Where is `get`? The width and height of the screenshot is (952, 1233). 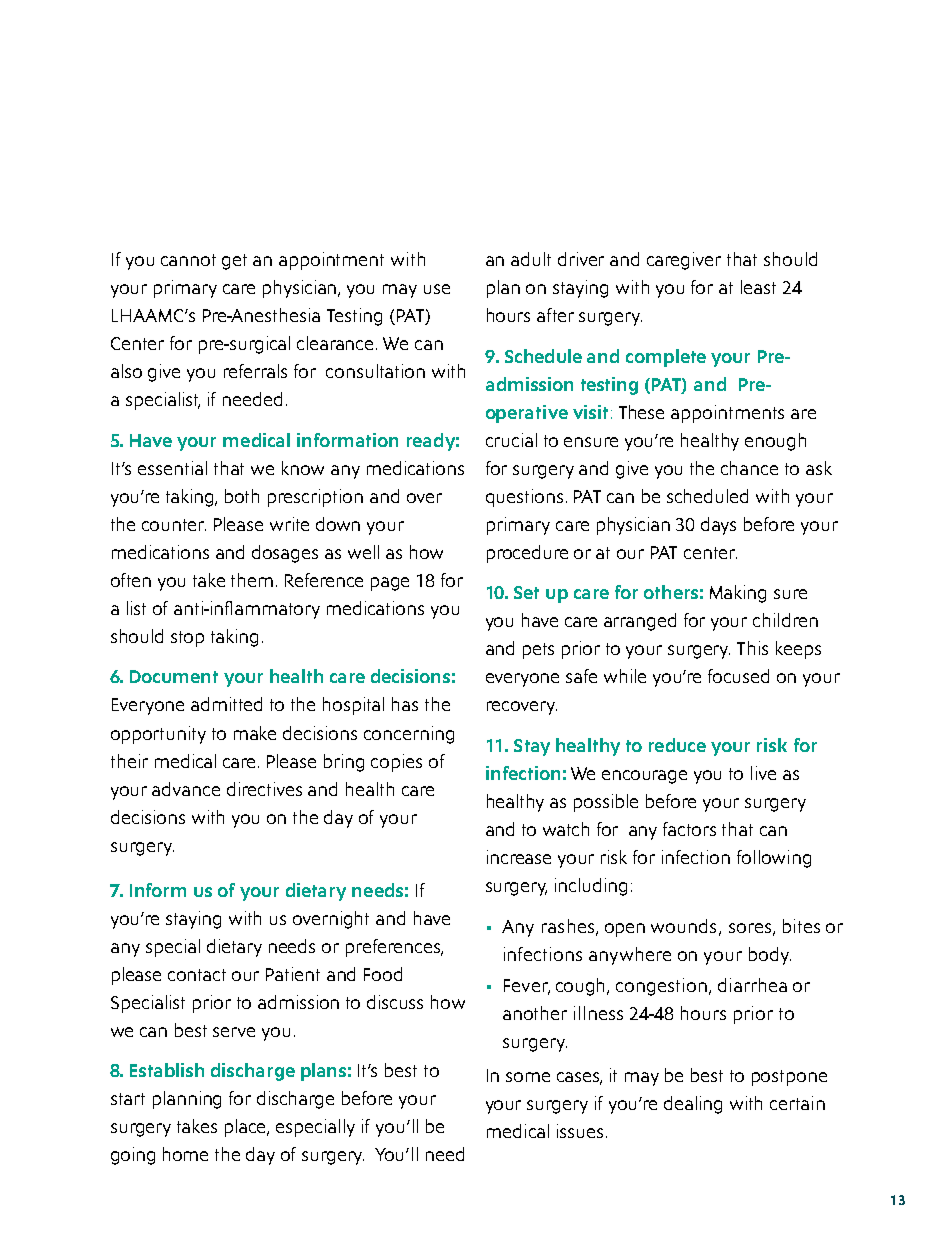 get is located at coordinates (234, 262).
